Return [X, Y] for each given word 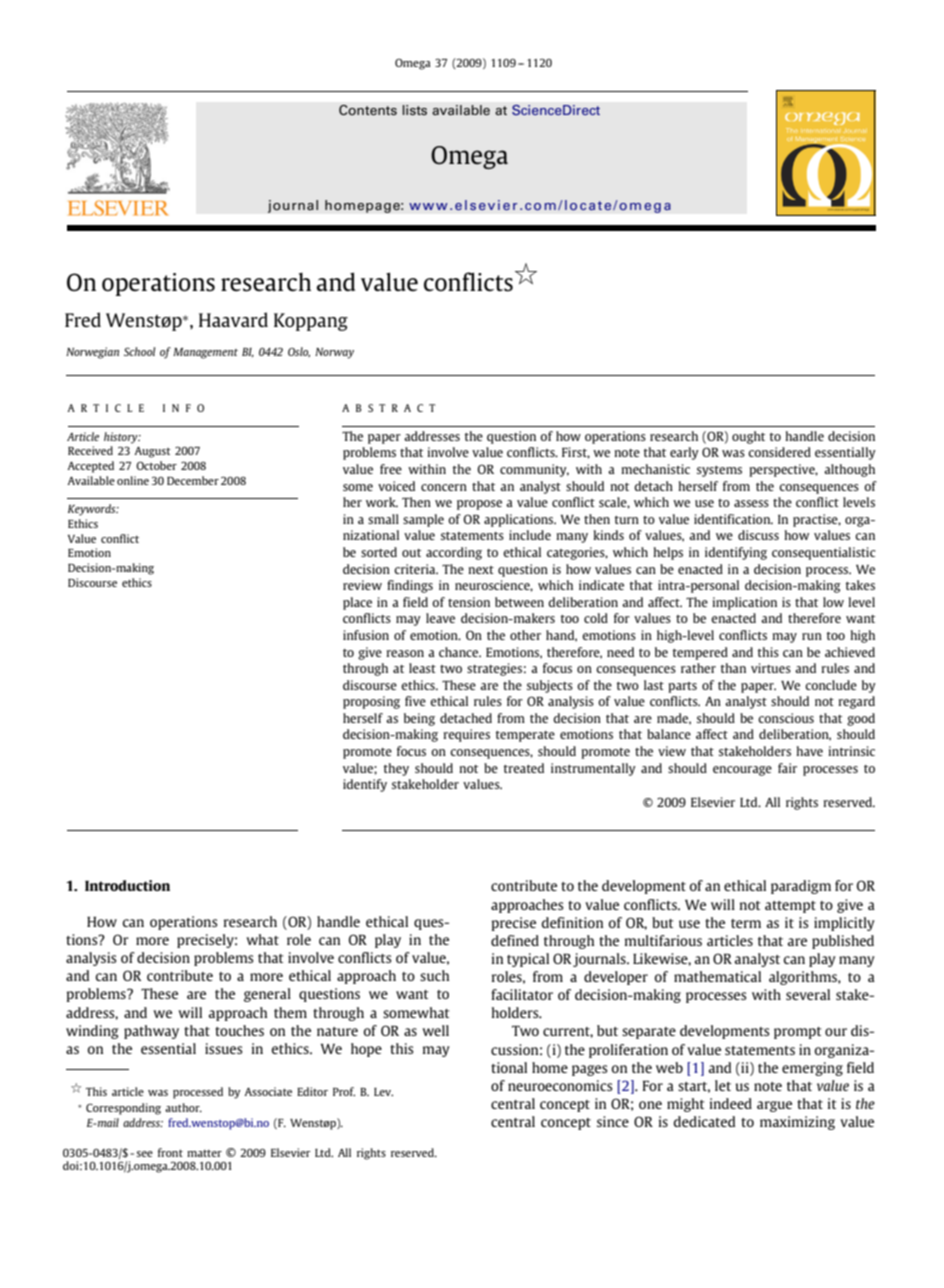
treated [524, 768]
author [183, 1107]
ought [748, 437]
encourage [742, 771]
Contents [368, 110]
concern [444, 487]
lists [414, 110]
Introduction [127, 885]
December [193, 480]
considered [779, 452]
